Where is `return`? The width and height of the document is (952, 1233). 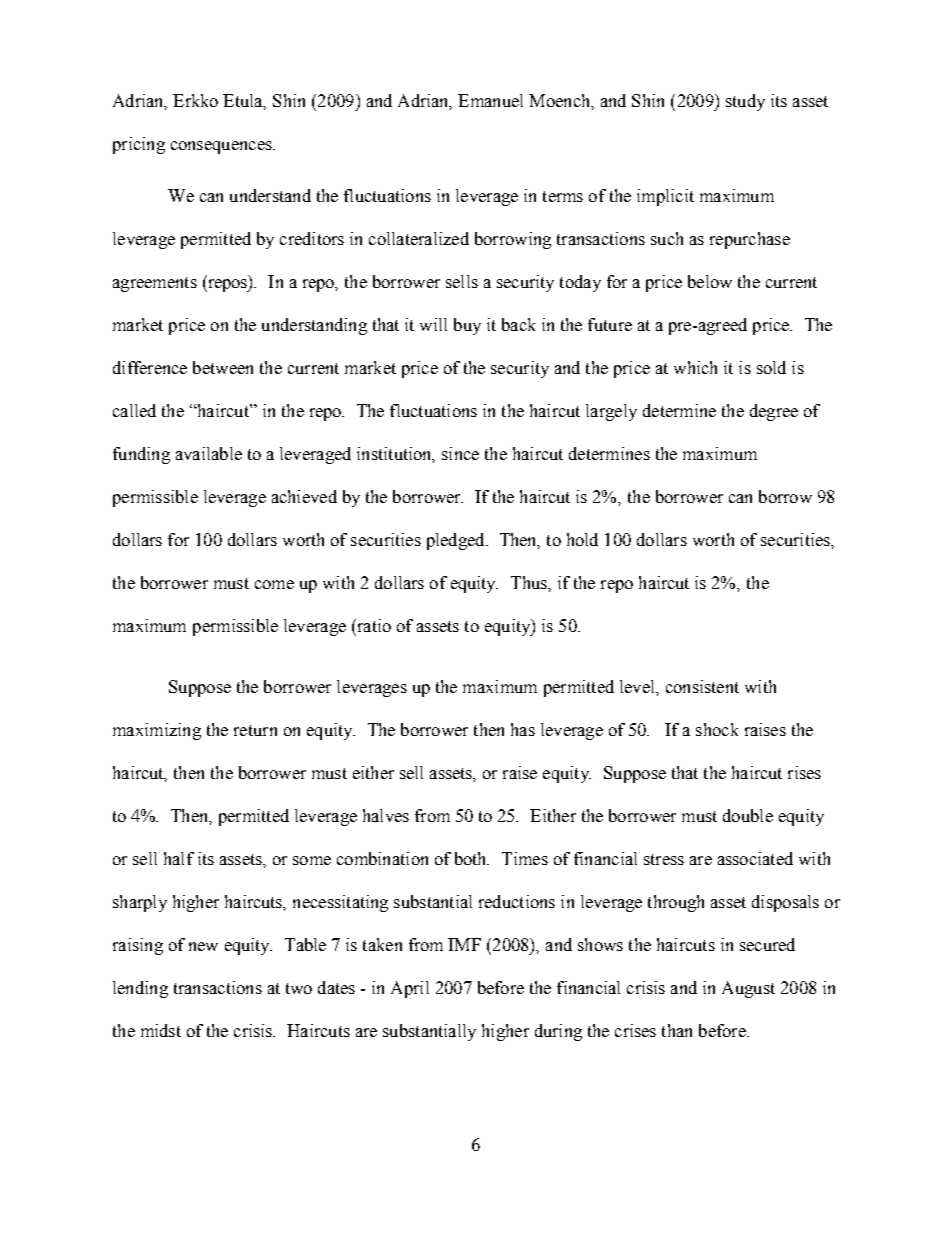
return is located at coordinates (255, 730).
